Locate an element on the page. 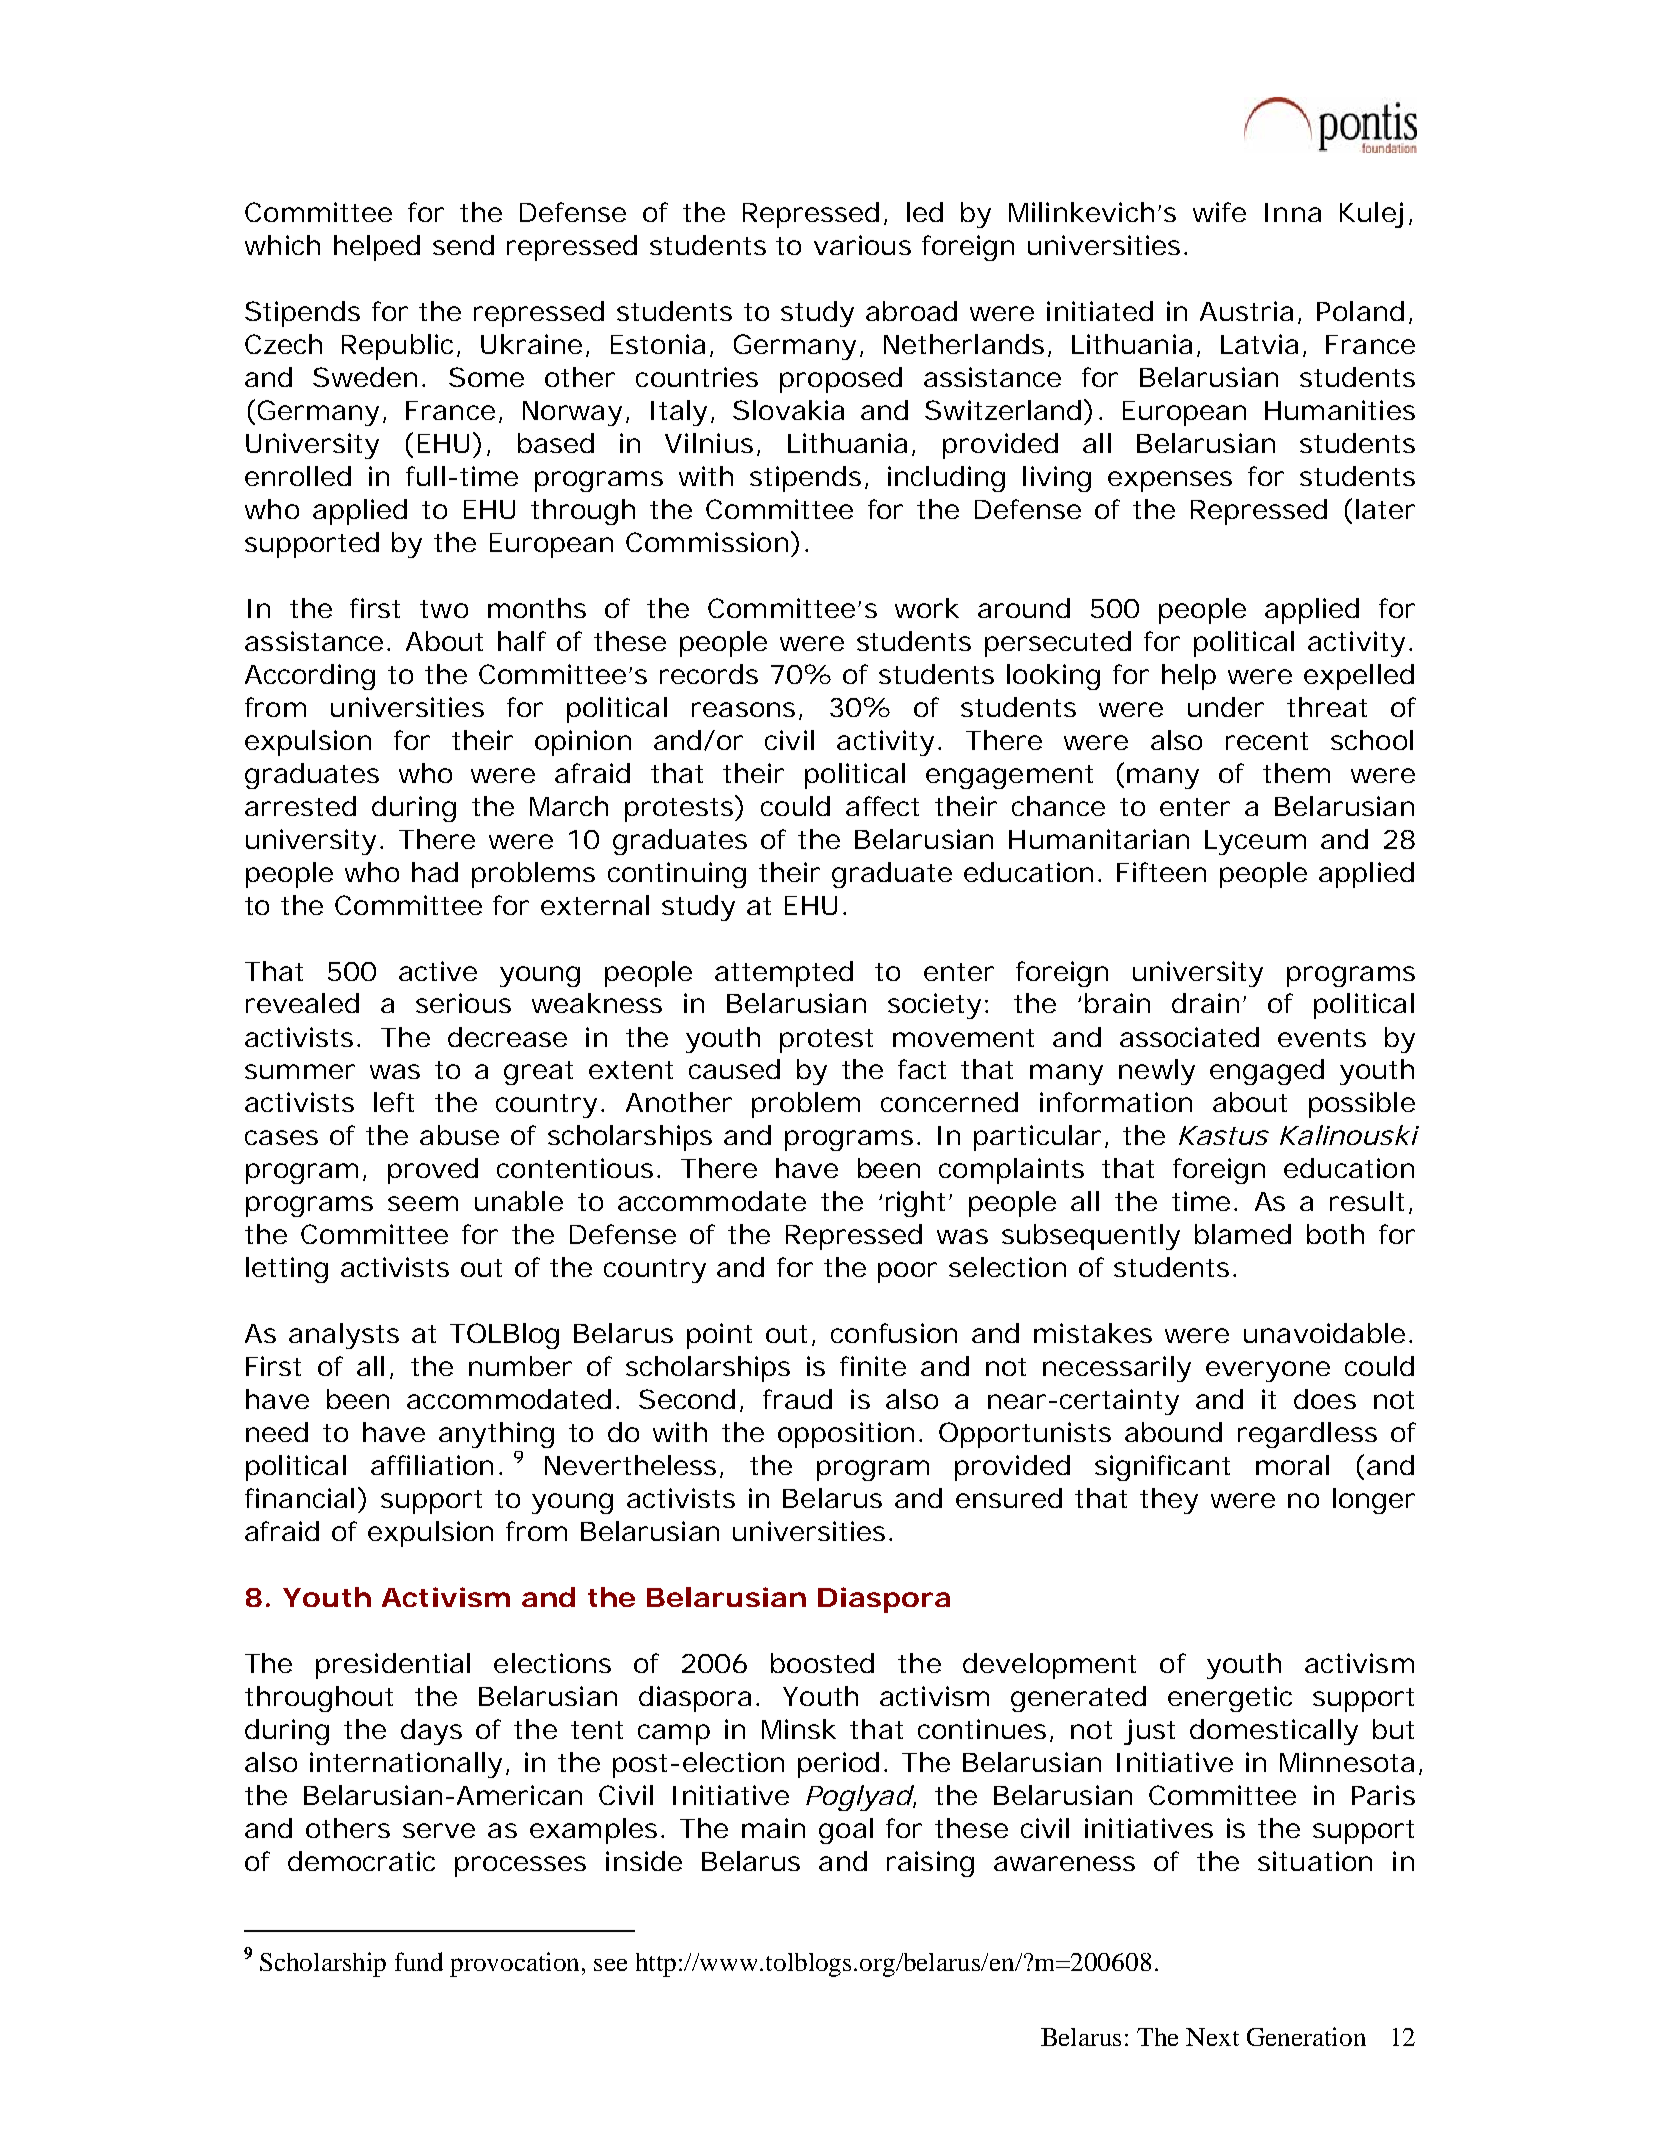 This page has height=2148, width=1660. send is located at coordinates (463, 245).
